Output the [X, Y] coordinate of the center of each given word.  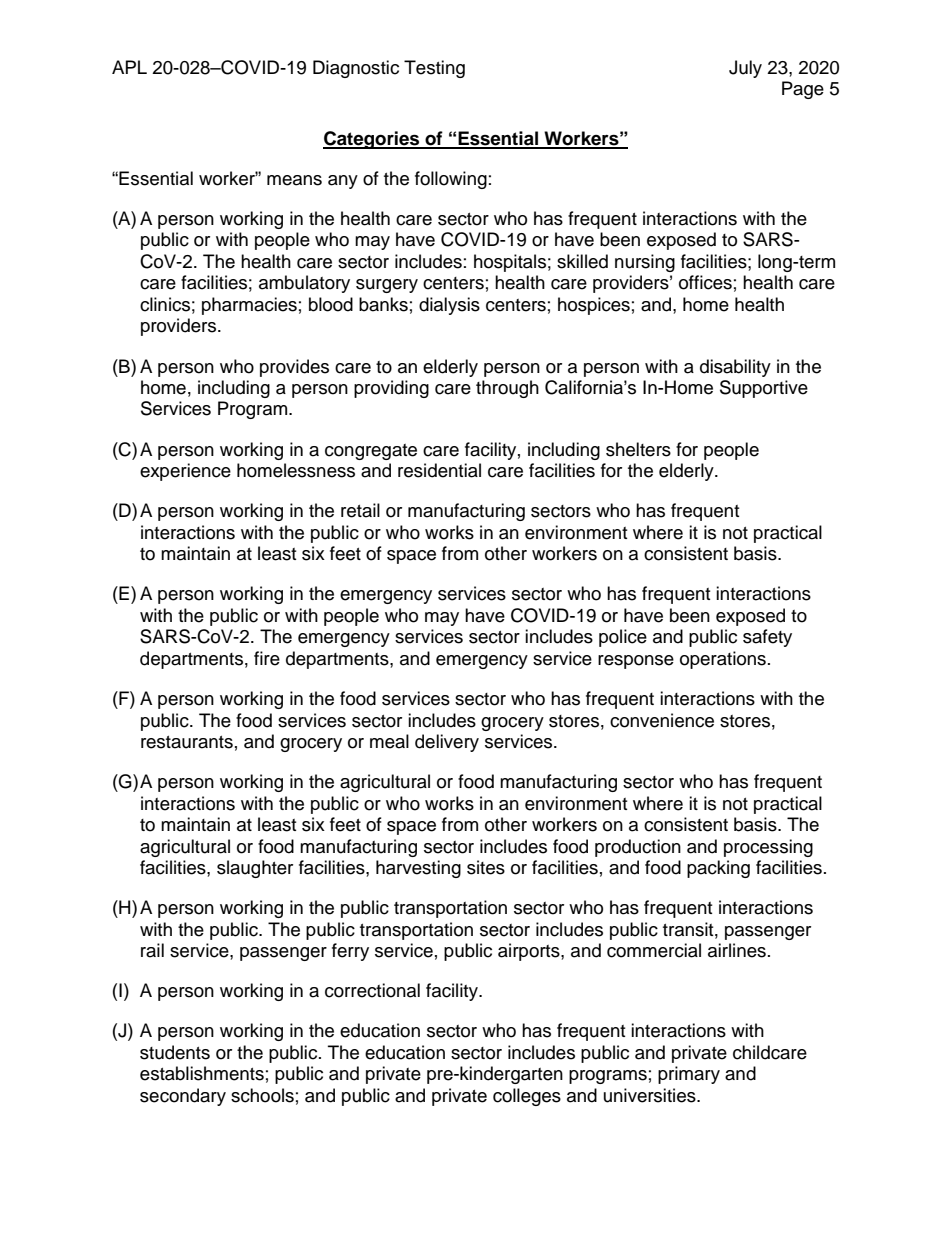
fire [267, 658]
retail [360, 510]
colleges [527, 1097]
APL [129, 67]
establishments [202, 1073]
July [745, 69]
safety [767, 638]
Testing [434, 69]
